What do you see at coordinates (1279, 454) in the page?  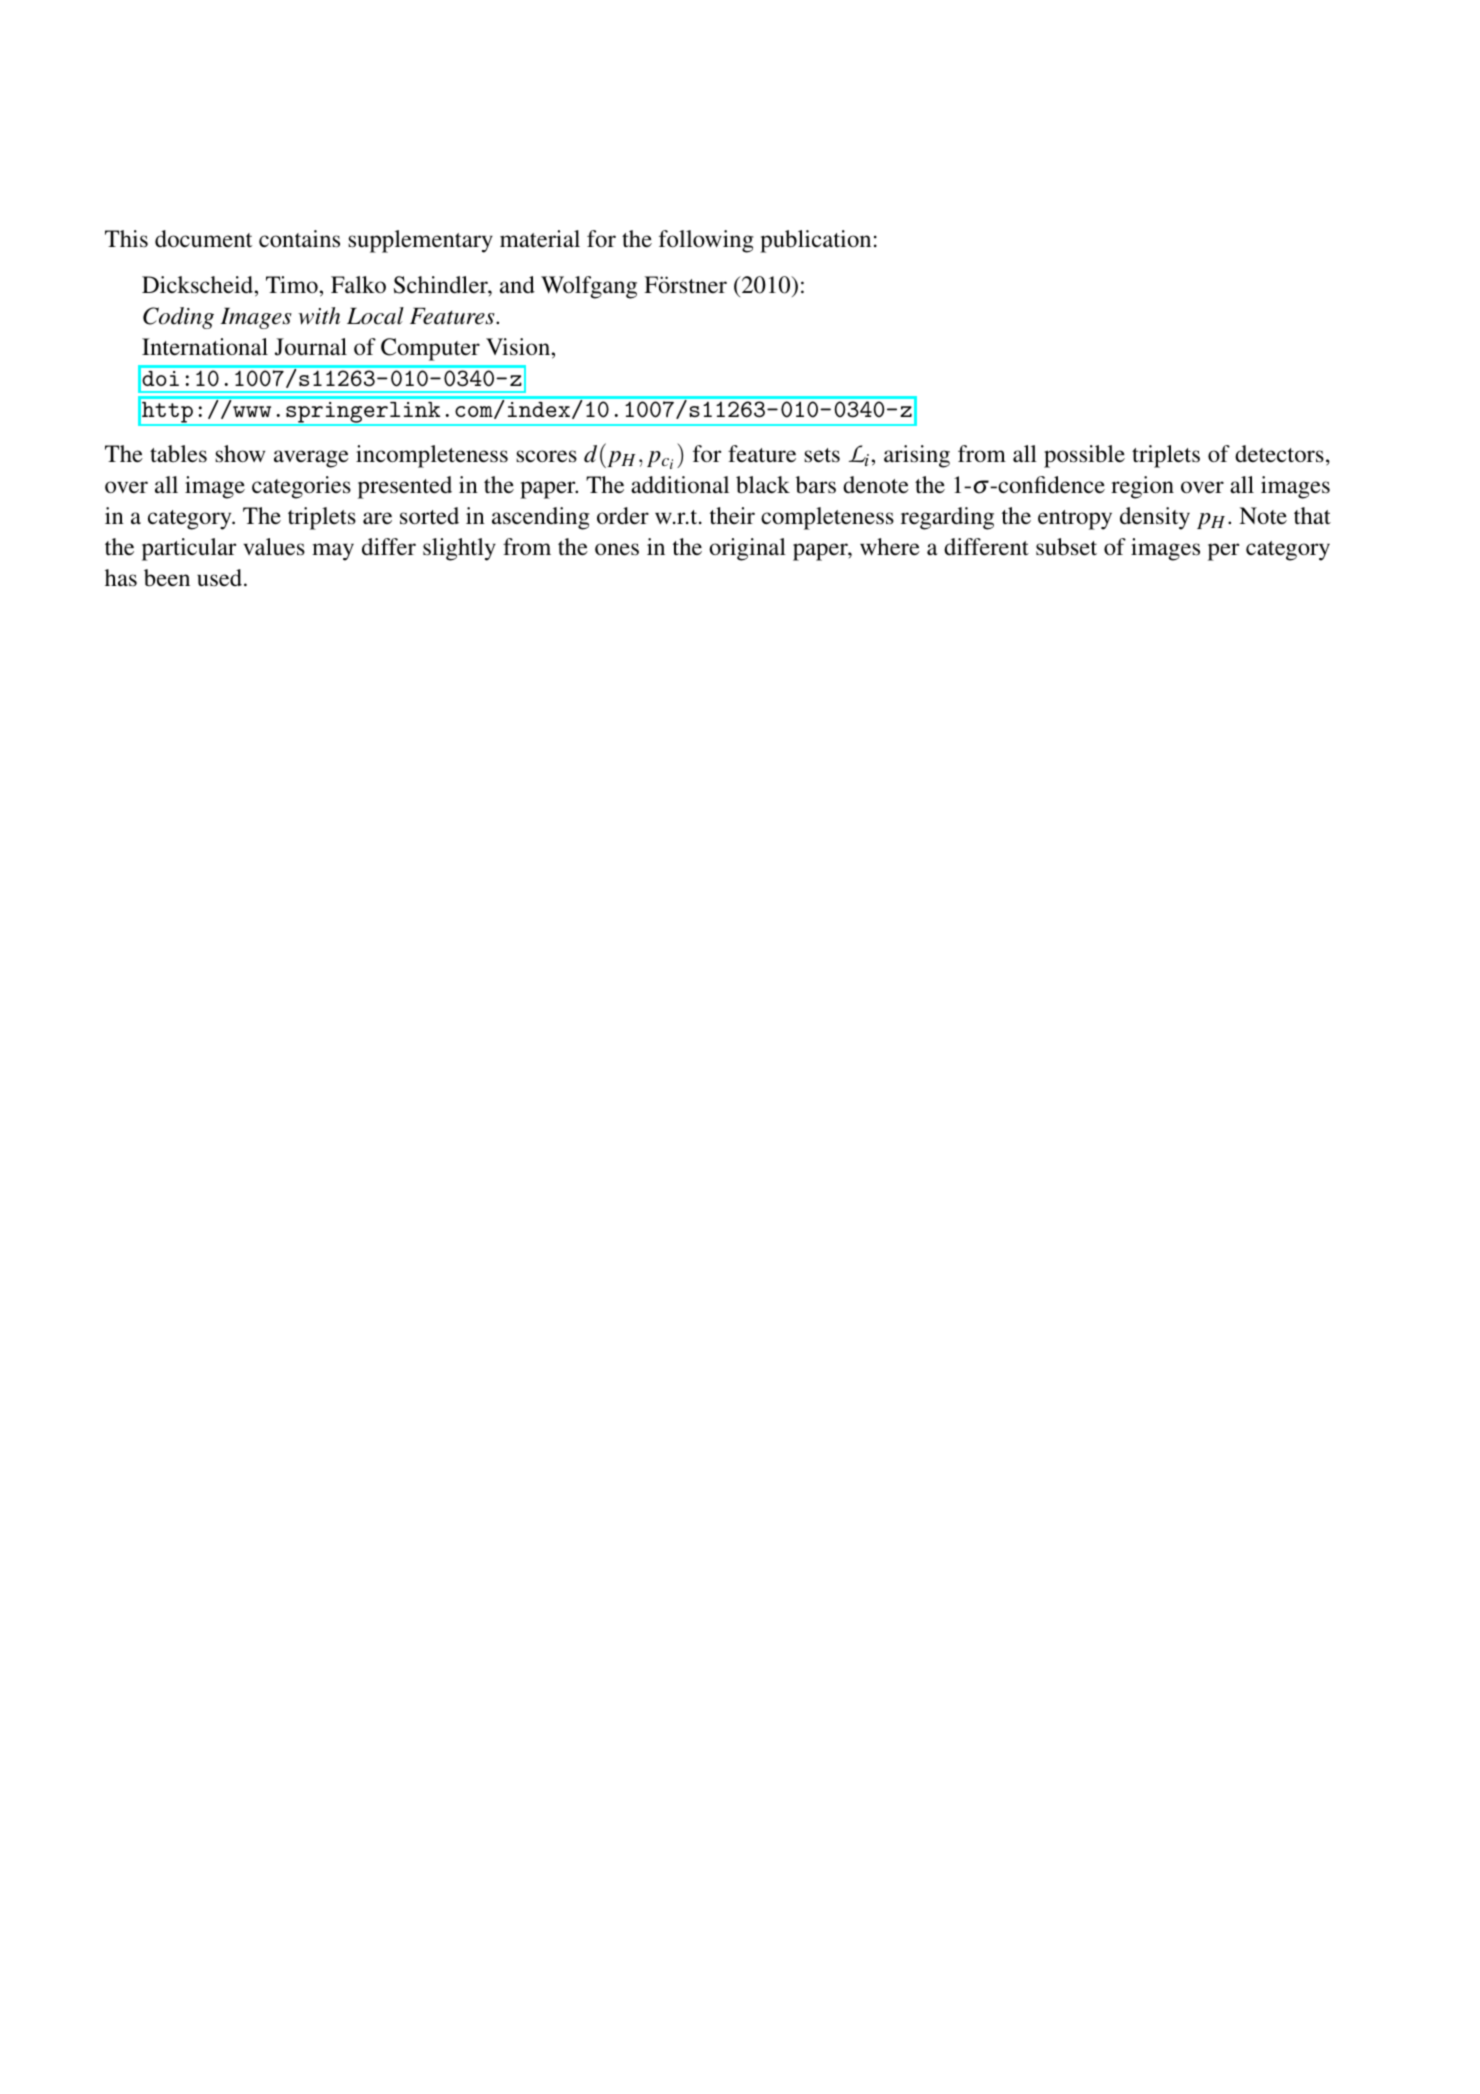 I see `detectors` at bounding box center [1279, 454].
